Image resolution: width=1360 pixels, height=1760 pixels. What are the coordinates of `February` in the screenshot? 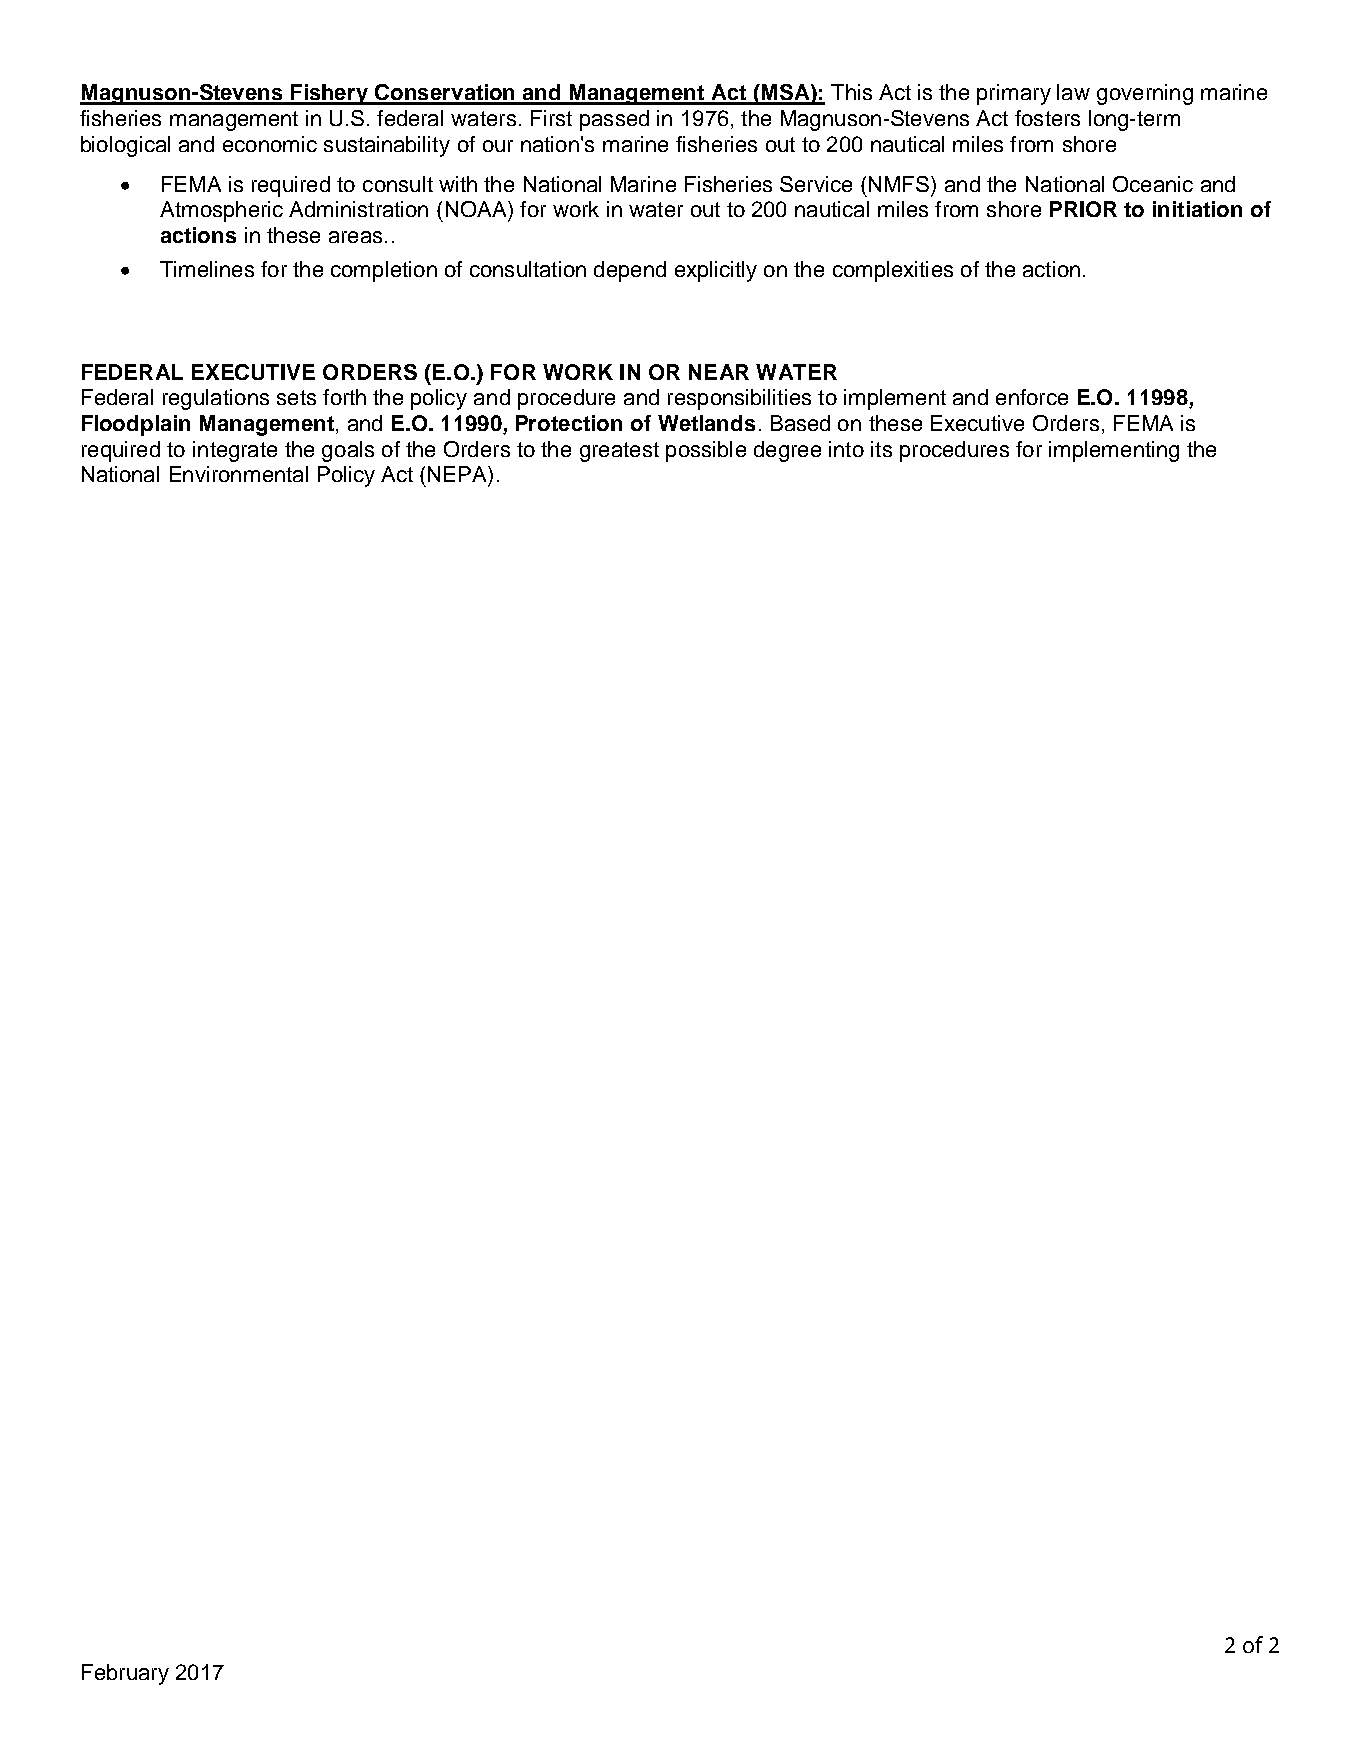 It's located at (125, 1674).
